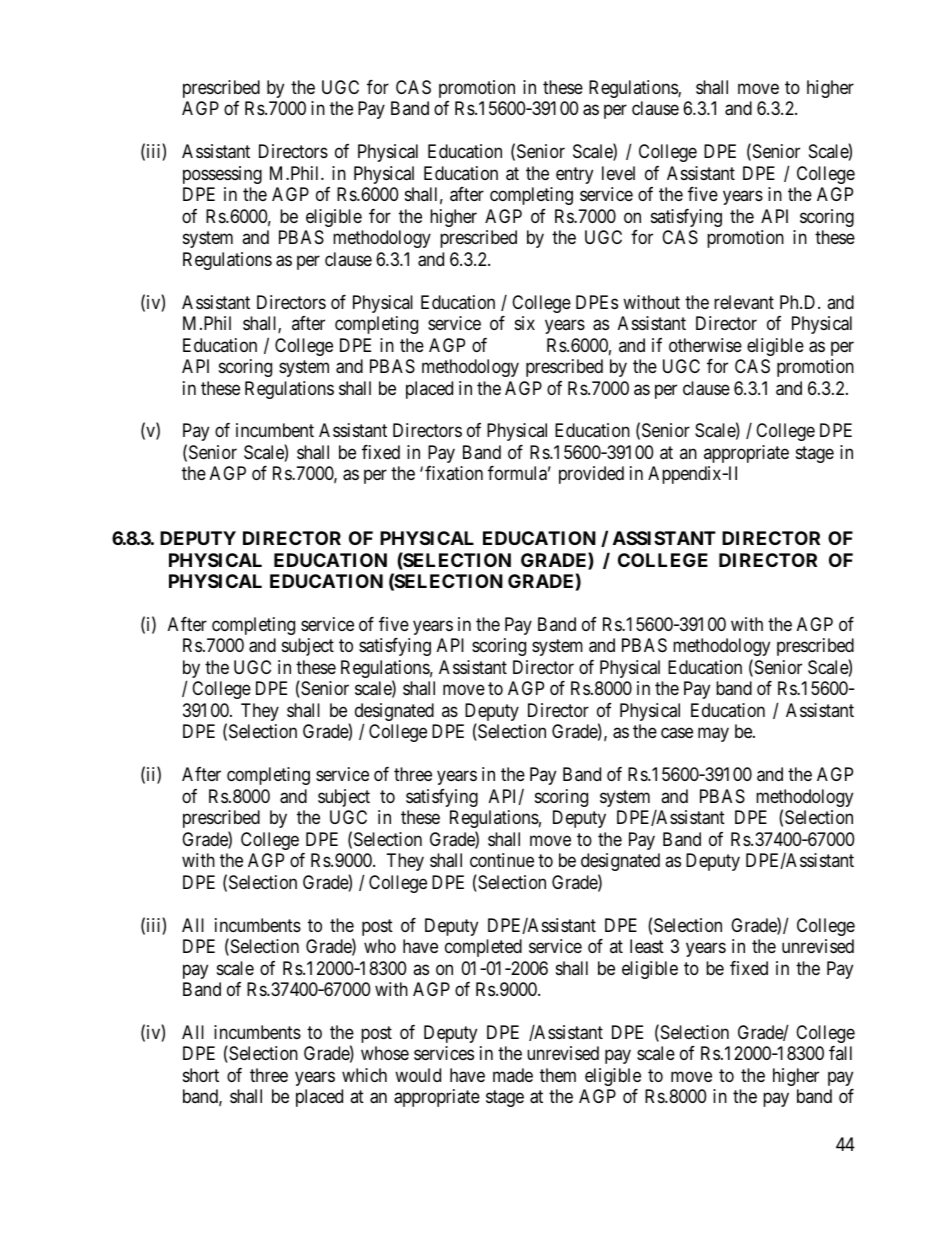 The width and height of the document is (952, 1233). What do you see at coordinates (513, 1075) in the document?
I see `made` at bounding box center [513, 1075].
